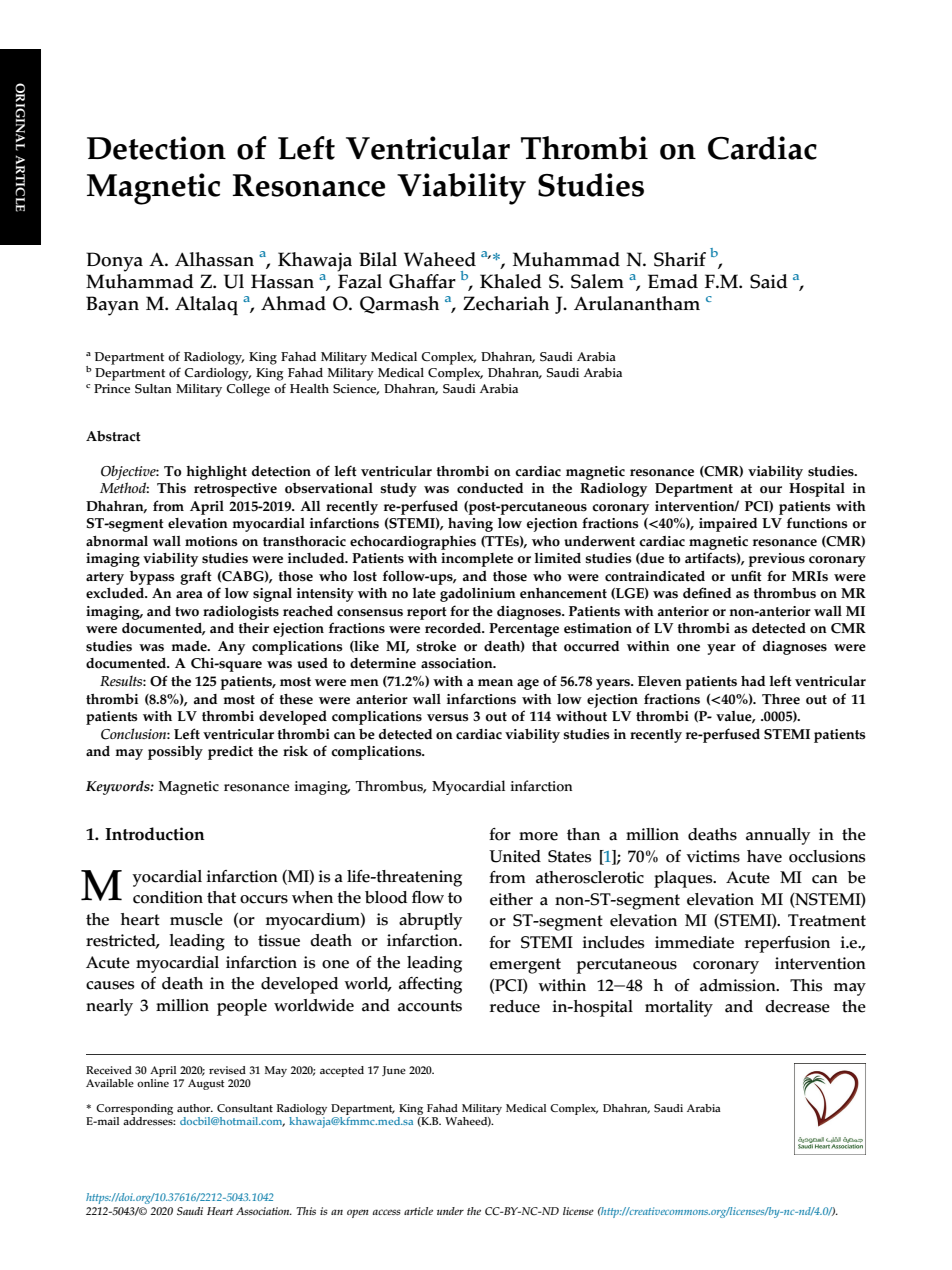 This document has height=1270, width=952. I want to click on possibly, so click(175, 753).
